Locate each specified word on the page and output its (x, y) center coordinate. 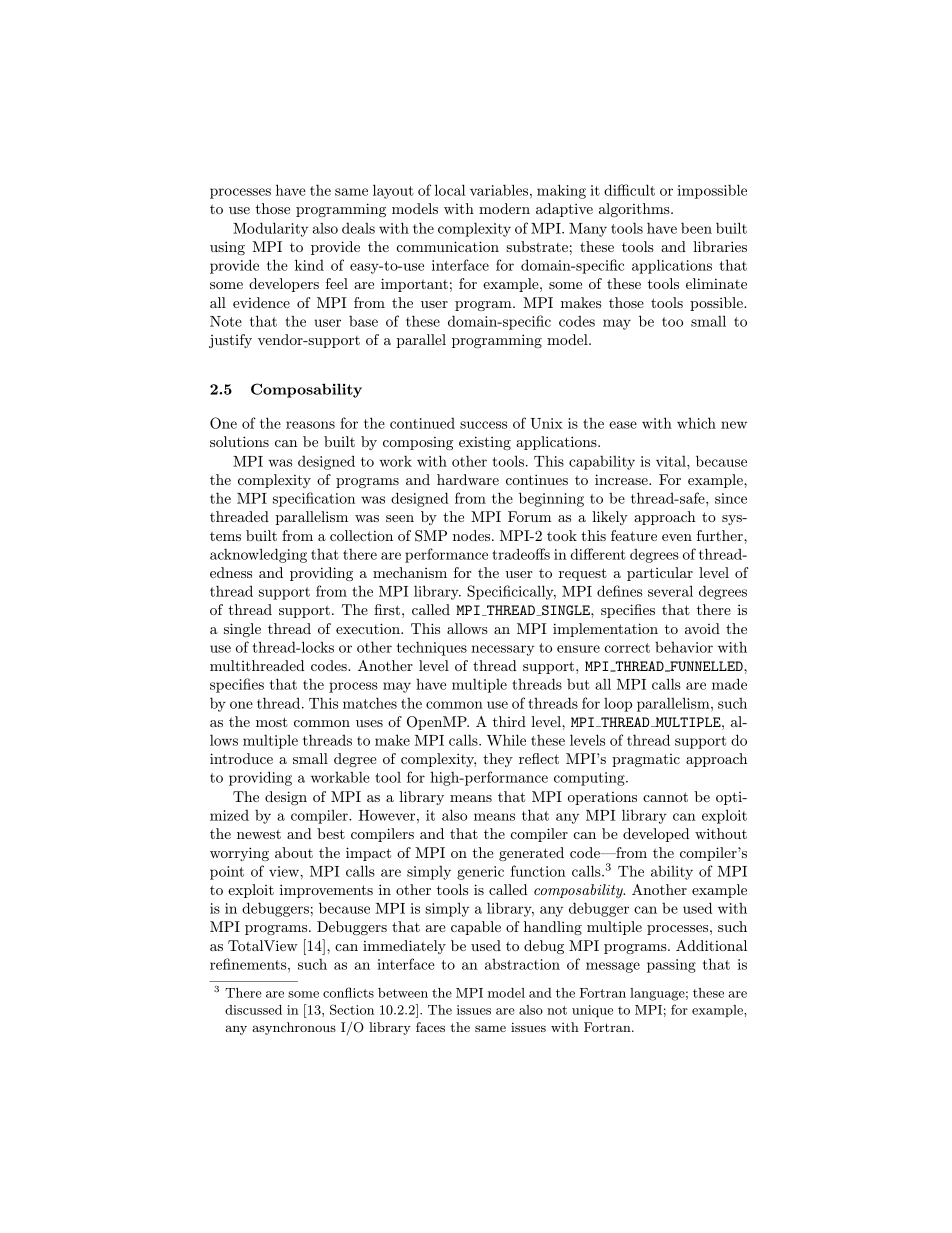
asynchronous (294, 1028)
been (696, 228)
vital (672, 461)
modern (504, 208)
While (506, 740)
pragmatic (646, 760)
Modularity (270, 229)
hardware (468, 479)
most (272, 722)
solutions (239, 441)
